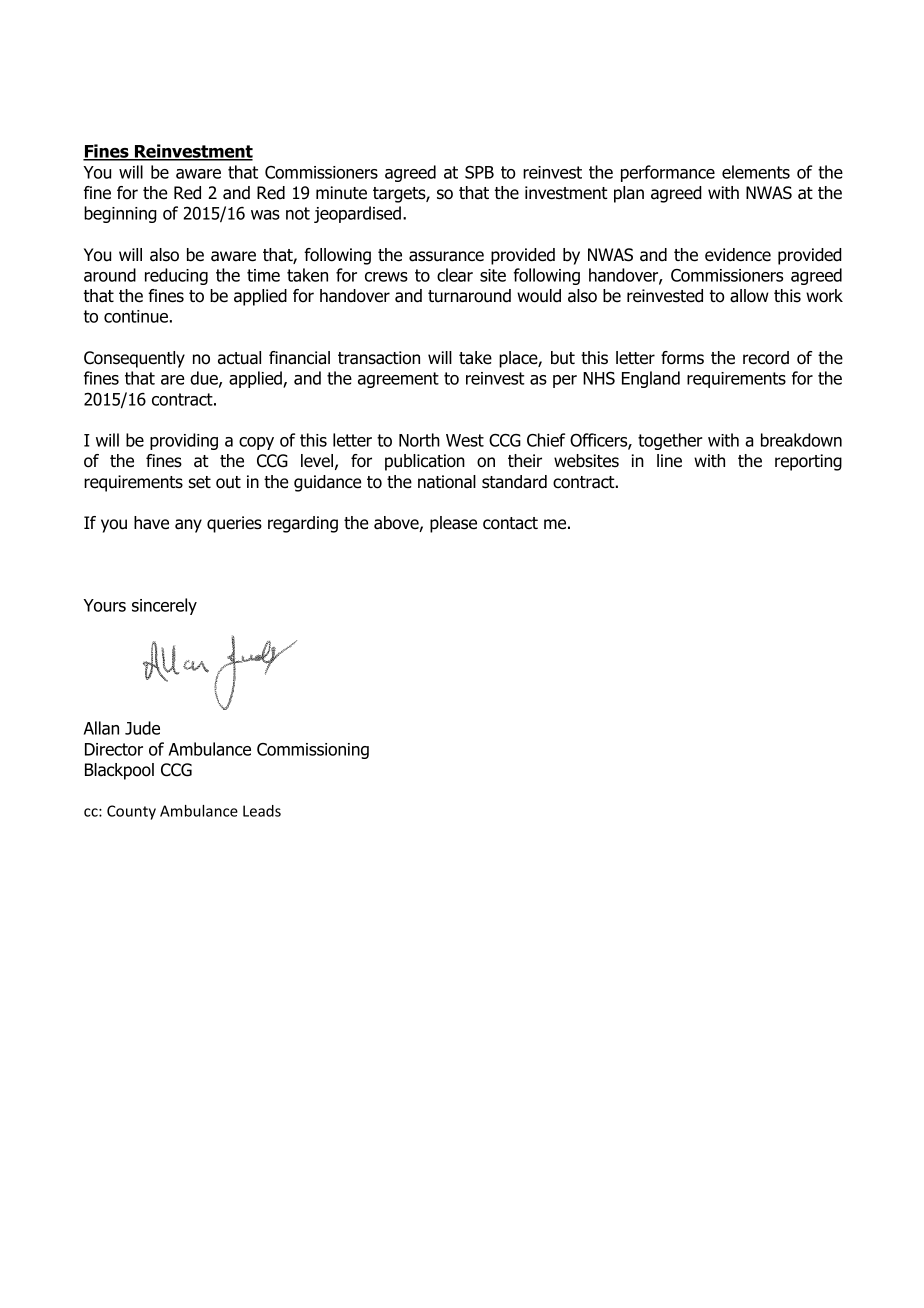  Describe the element at coordinates (510, 523) in the screenshot. I see `contact` at that location.
